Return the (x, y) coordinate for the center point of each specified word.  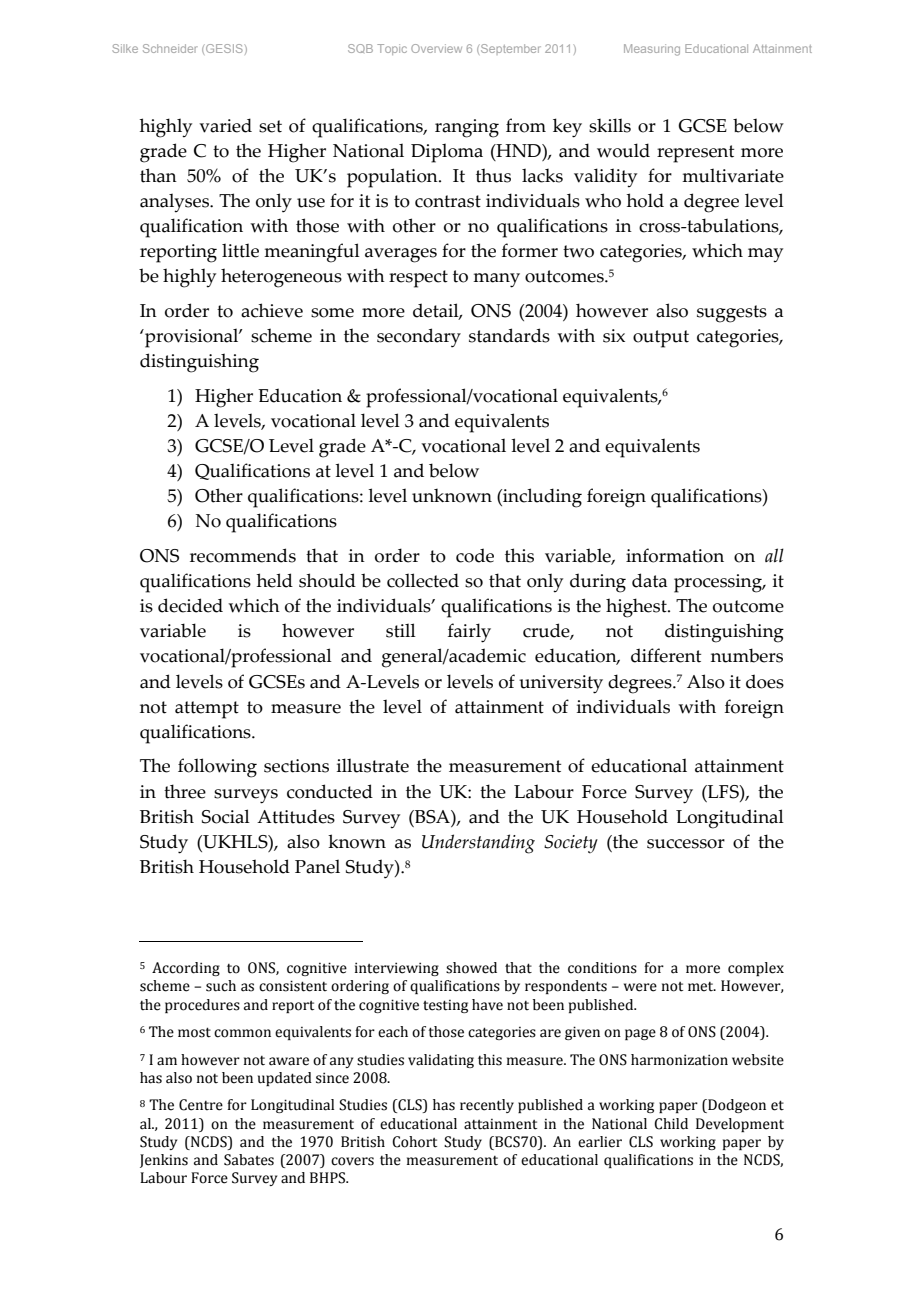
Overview (436, 48)
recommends (243, 555)
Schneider (170, 48)
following (217, 768)
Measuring (652, 50)
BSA (432, 817)
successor (686, 844)
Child (671, 1124)
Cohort (414, 1142)
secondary (419, 338)
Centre (201, 1105)
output (661, 339)
